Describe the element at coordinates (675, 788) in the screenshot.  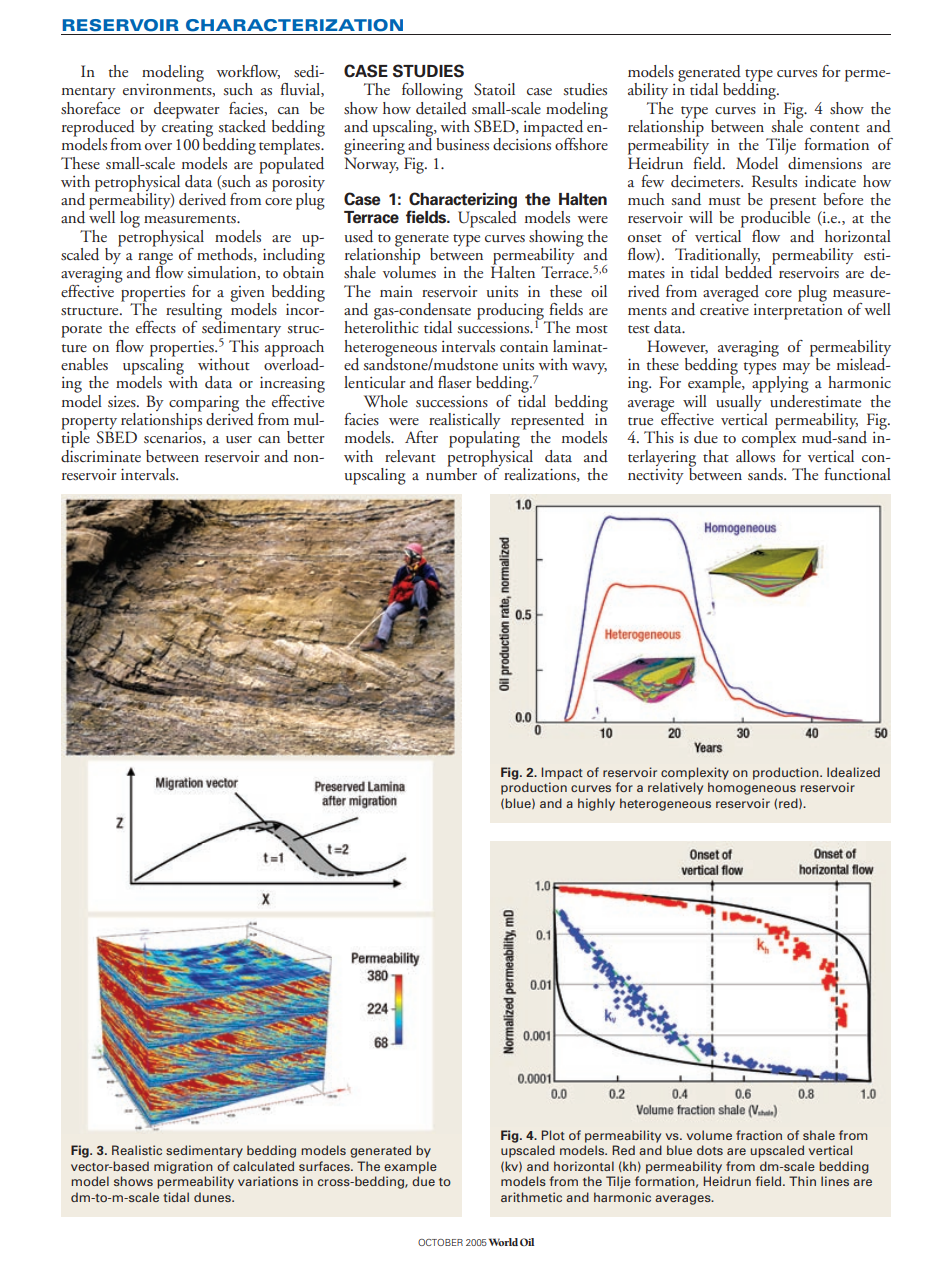
I see `relatively` at that location.
